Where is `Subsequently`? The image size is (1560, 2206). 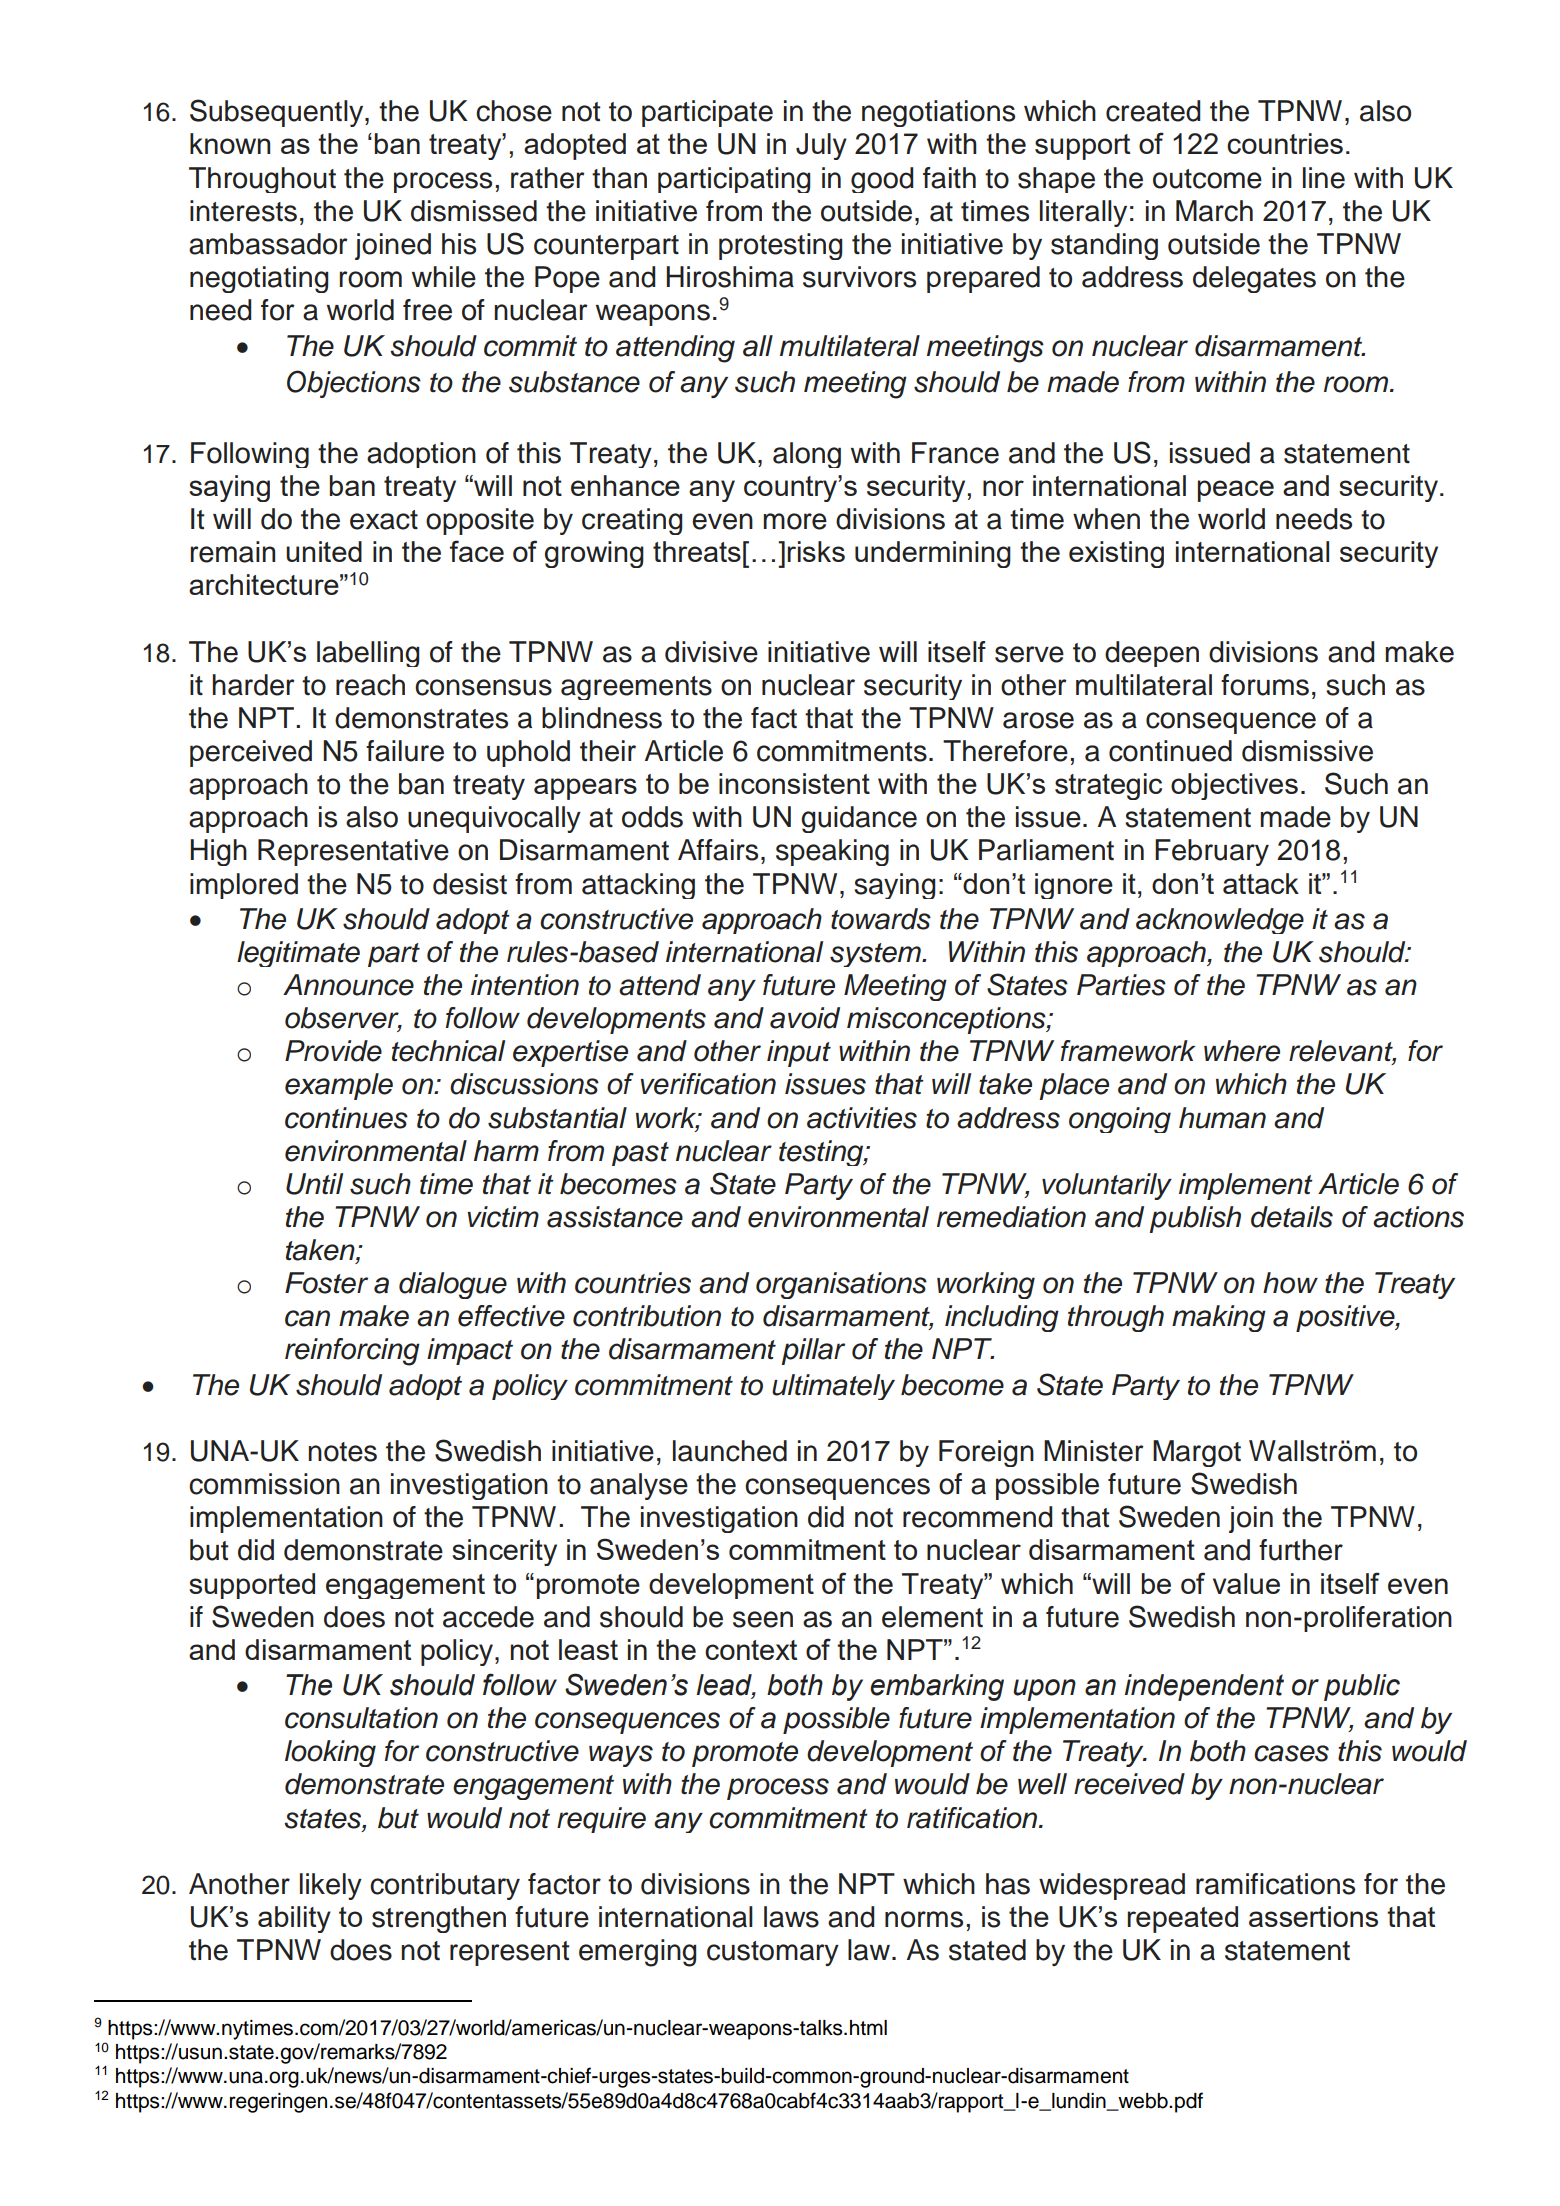
Subsequently is located at coordinates (278, 113).
